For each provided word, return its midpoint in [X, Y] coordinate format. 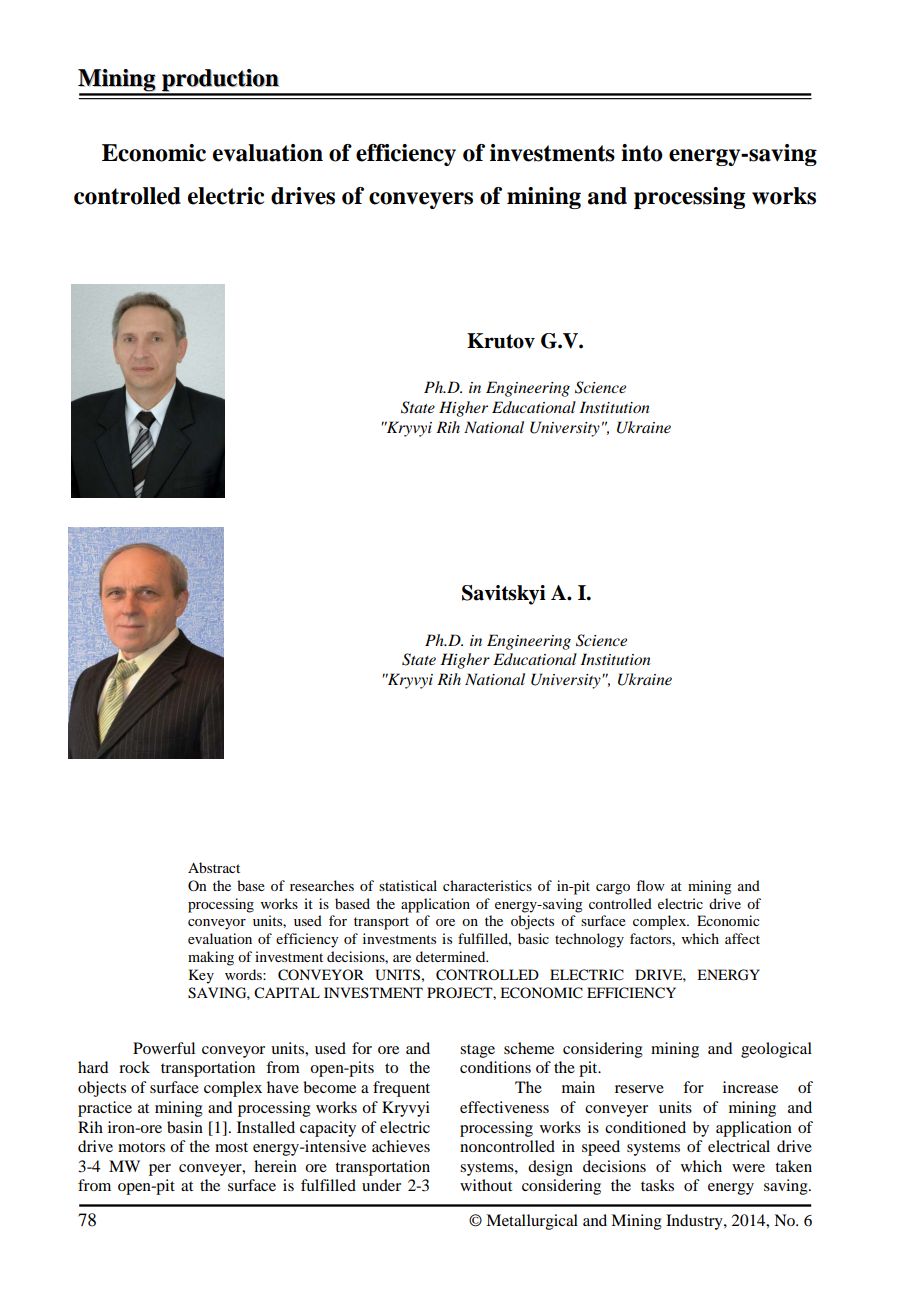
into [642, 153]
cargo [613, 889]
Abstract [214, 867]
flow [650, 885]
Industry [695, 1222]
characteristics [487, 885]
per [160, 1170]
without [486, 1185]
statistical [408, 885]
